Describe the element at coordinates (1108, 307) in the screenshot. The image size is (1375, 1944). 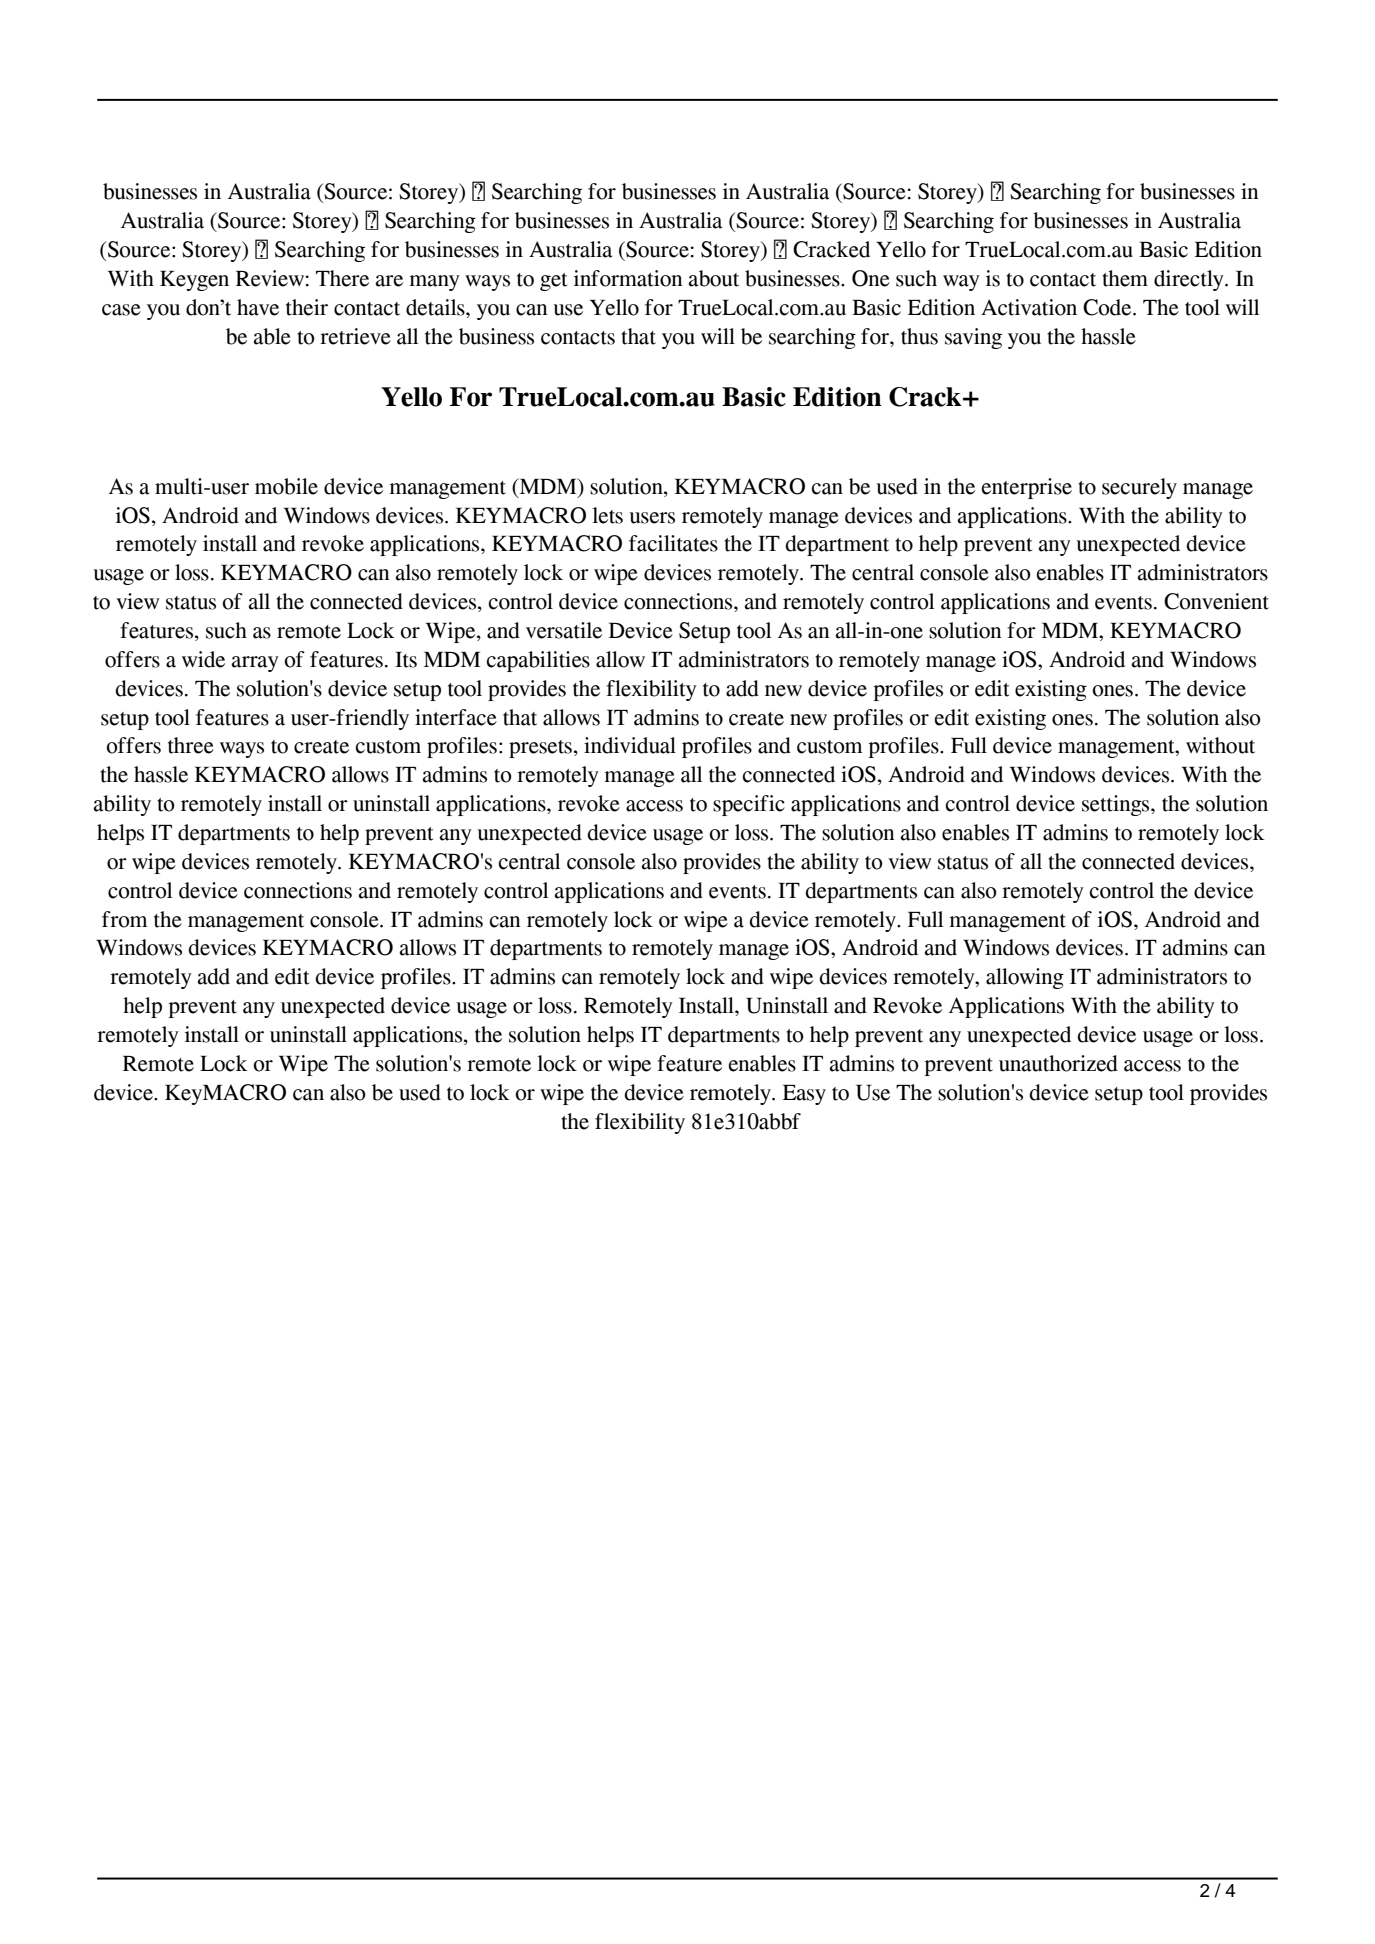
I see `Code` at that location.
